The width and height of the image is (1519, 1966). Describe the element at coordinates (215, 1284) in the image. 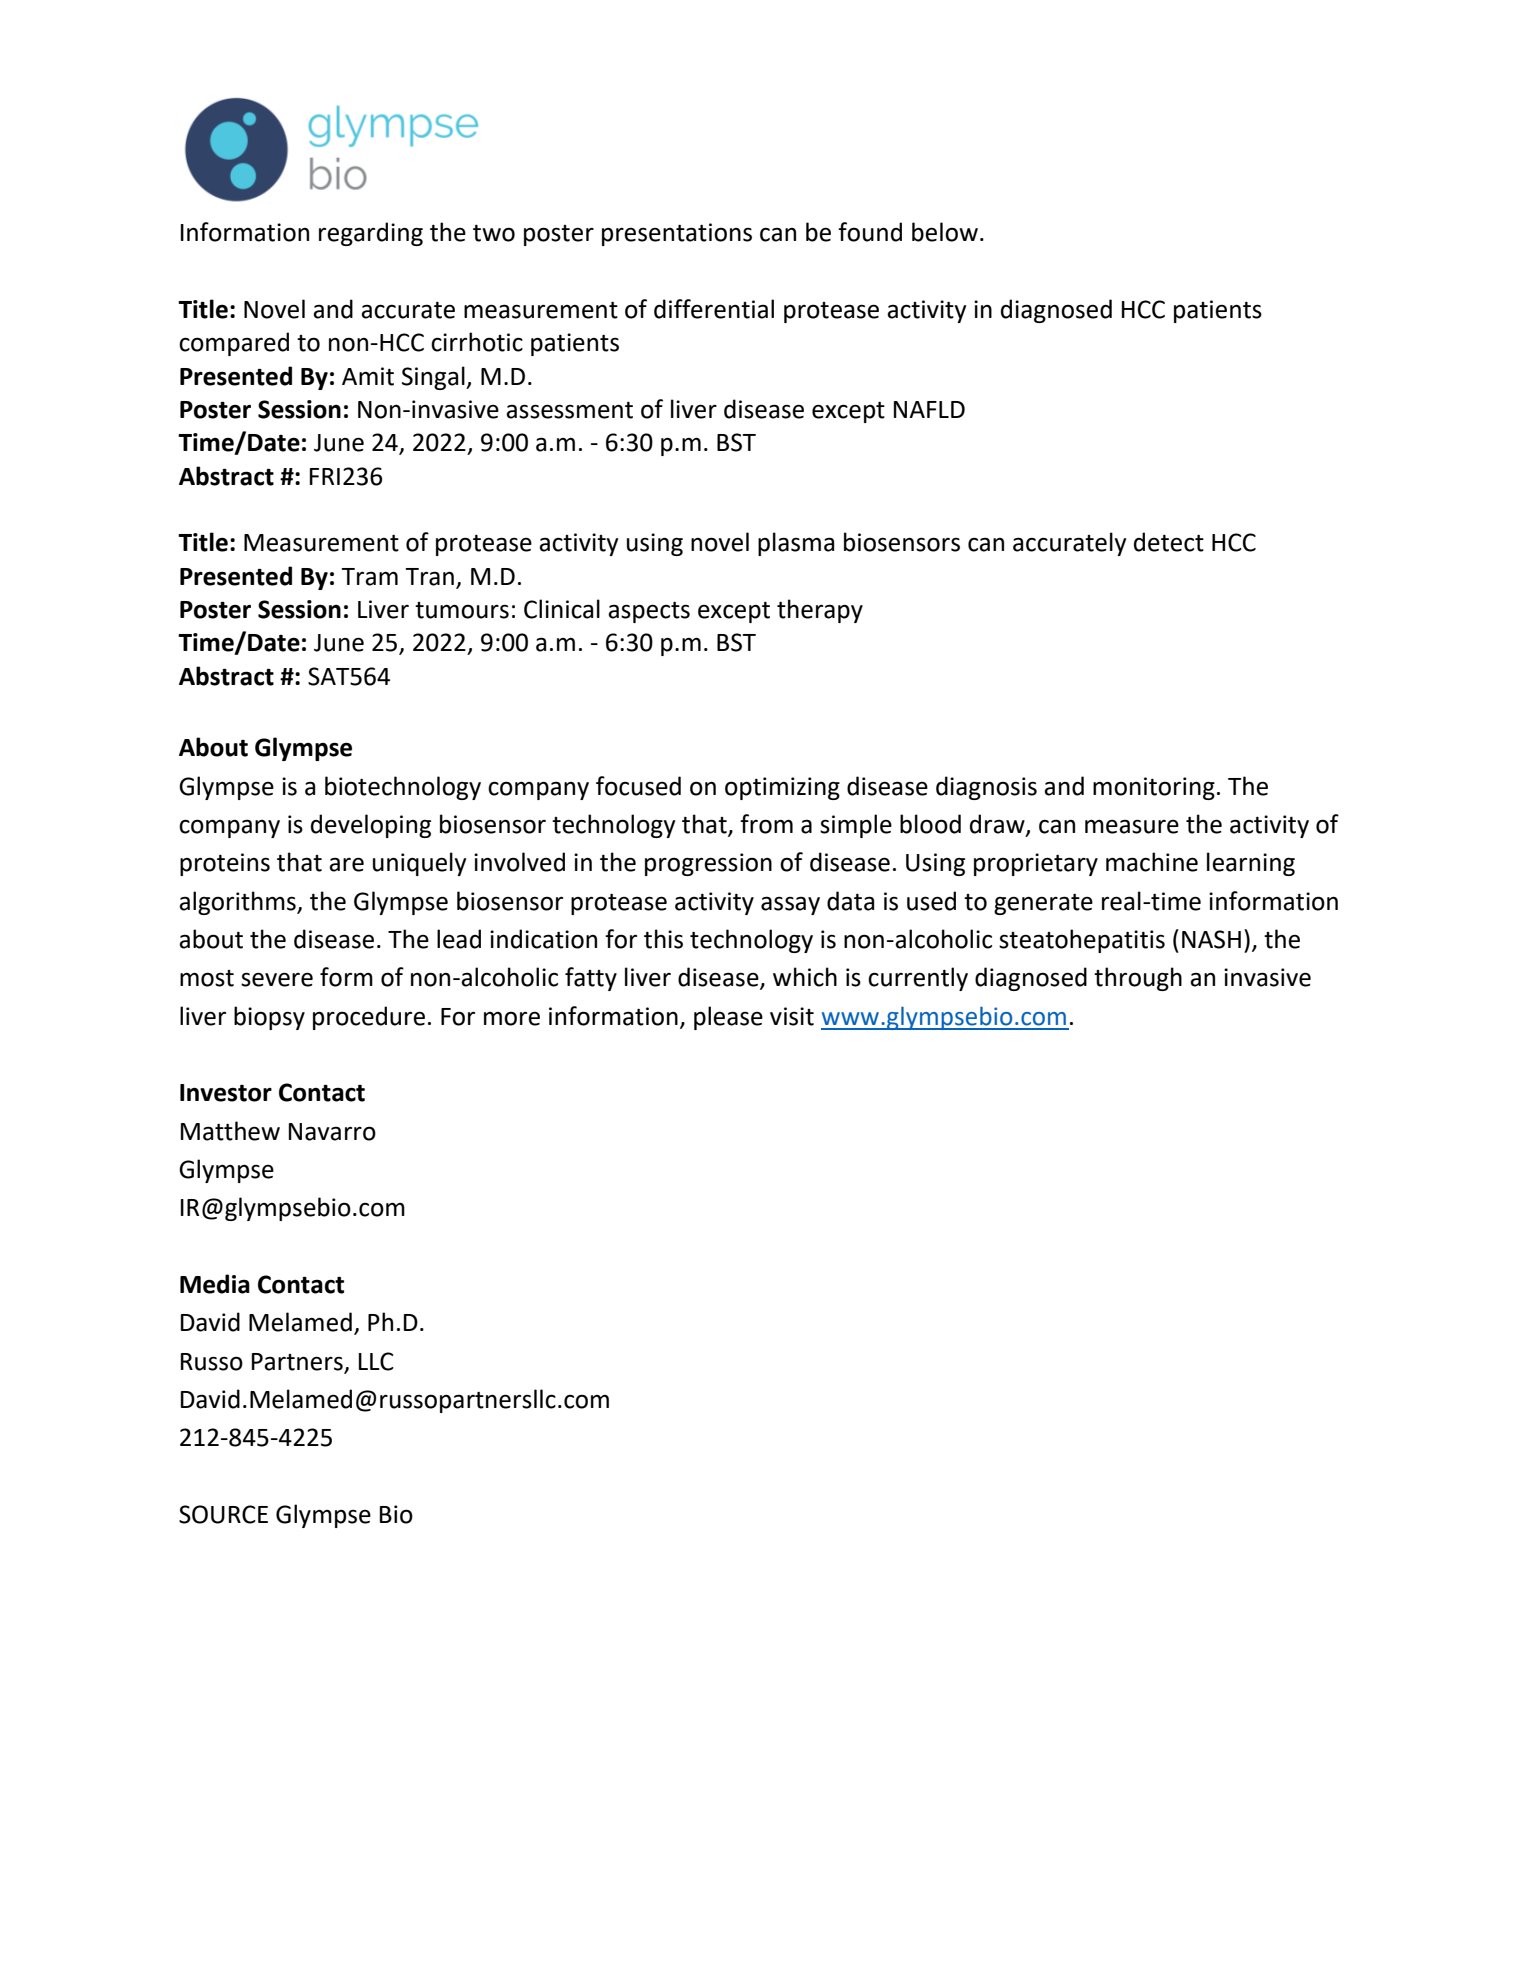

I see `Media` at that location.
